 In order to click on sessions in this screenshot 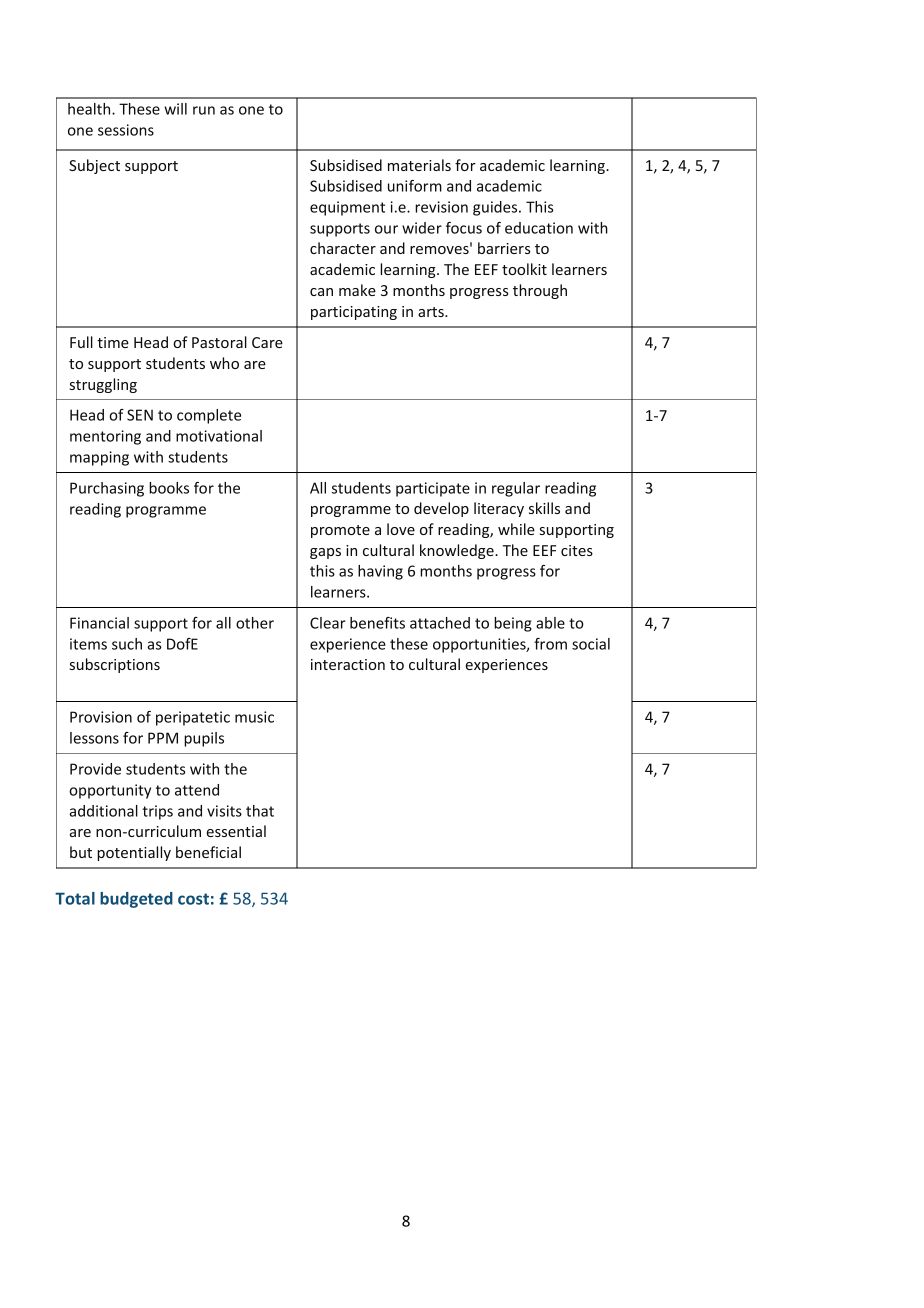, I will do `click(126, 130)`.
